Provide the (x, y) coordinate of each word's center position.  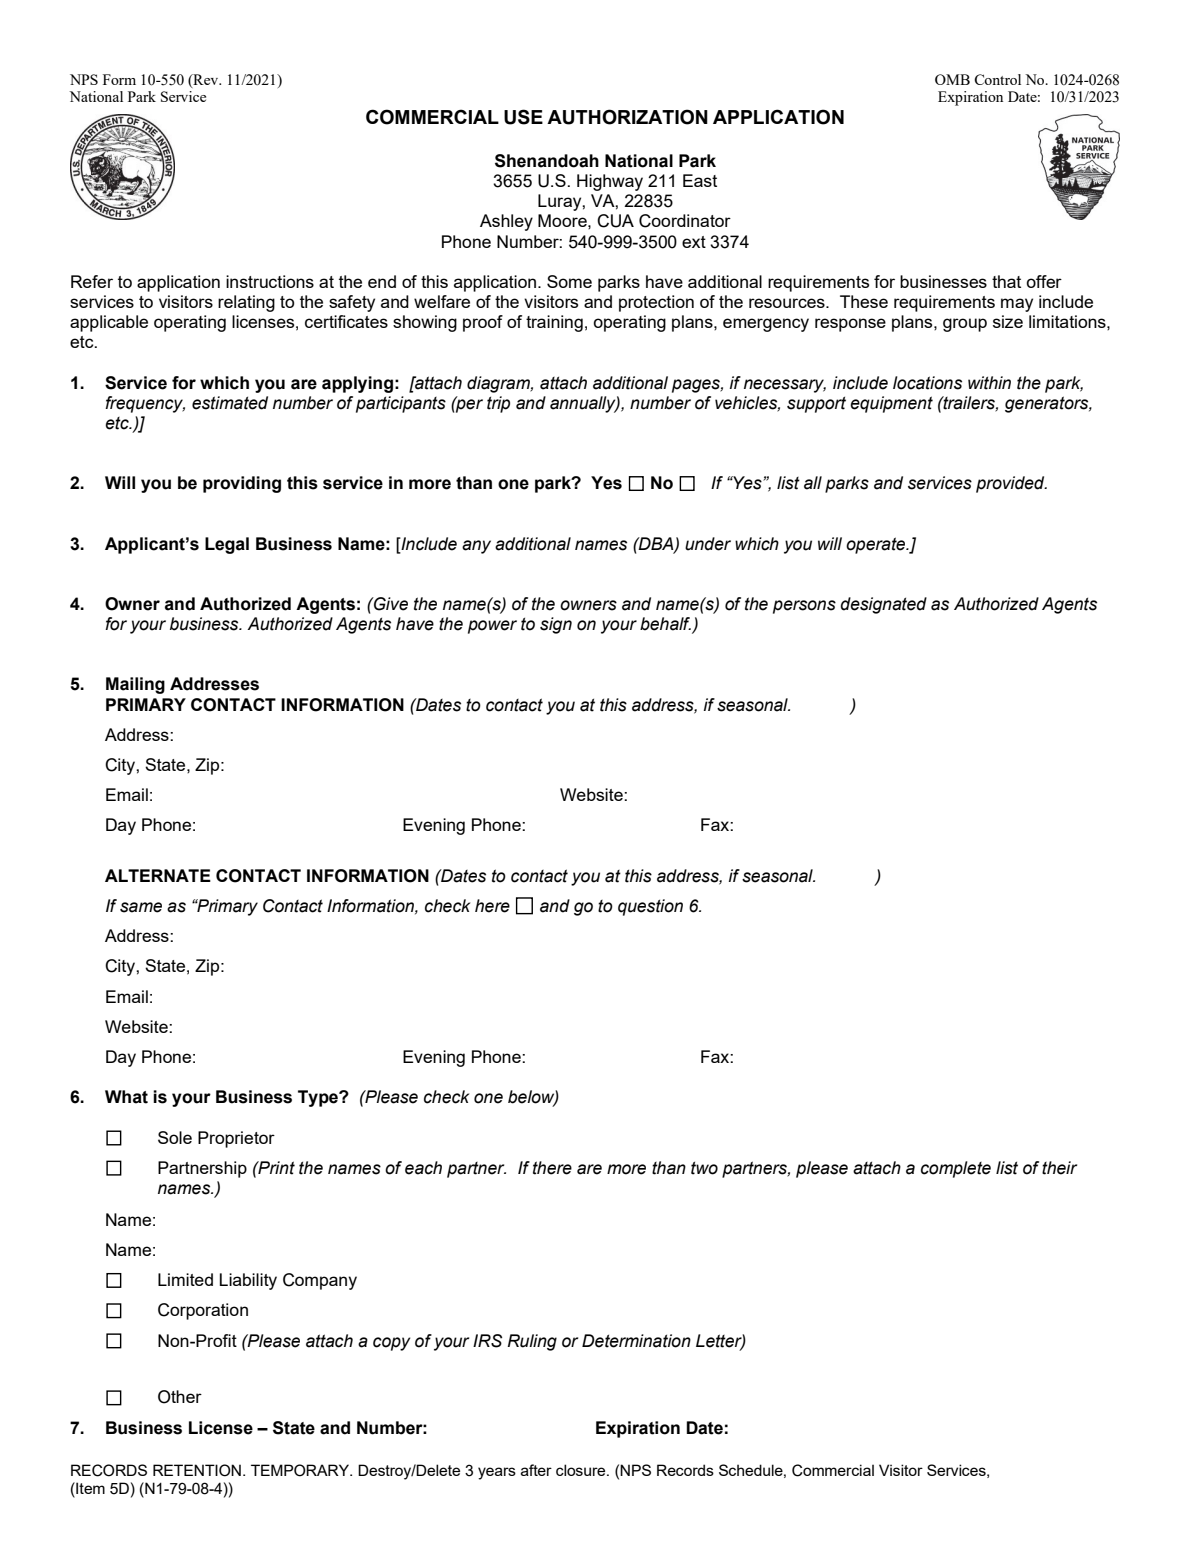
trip (498, 404)
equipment (891, 404)
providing (242, 484)
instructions (270, 281)
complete (956, 1169)
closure (582, 1470)
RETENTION (197, 1470)
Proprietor (236, 1139)
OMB (952, 79)
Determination (636, 1341)
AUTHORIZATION (627, 117)
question (650, 907)
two (704, 1168)
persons (804, 607)
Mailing (135, 685)
